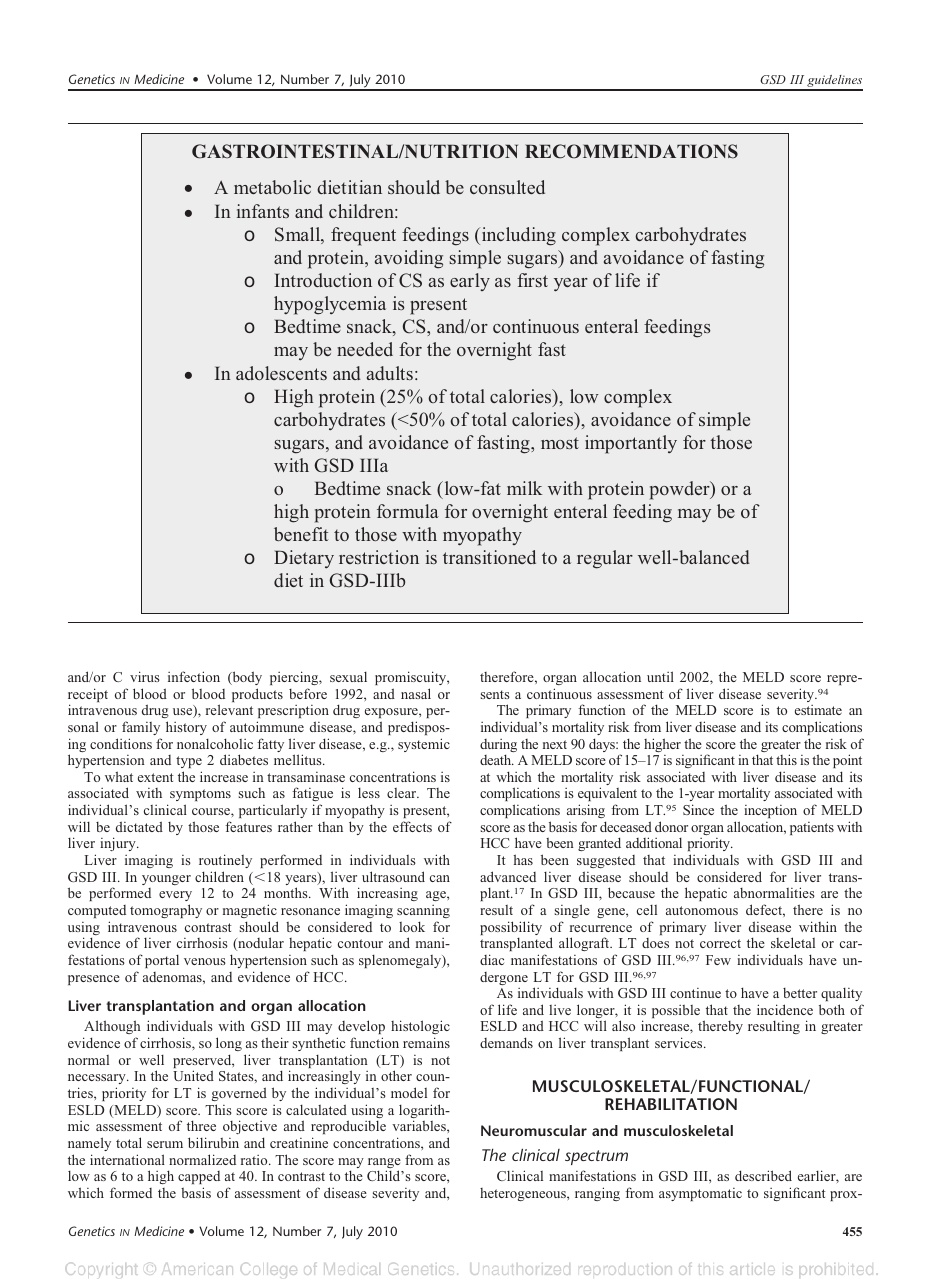  Describe the element at coordinates (194, 676) in the screenshot. I see `infection` at that location.
